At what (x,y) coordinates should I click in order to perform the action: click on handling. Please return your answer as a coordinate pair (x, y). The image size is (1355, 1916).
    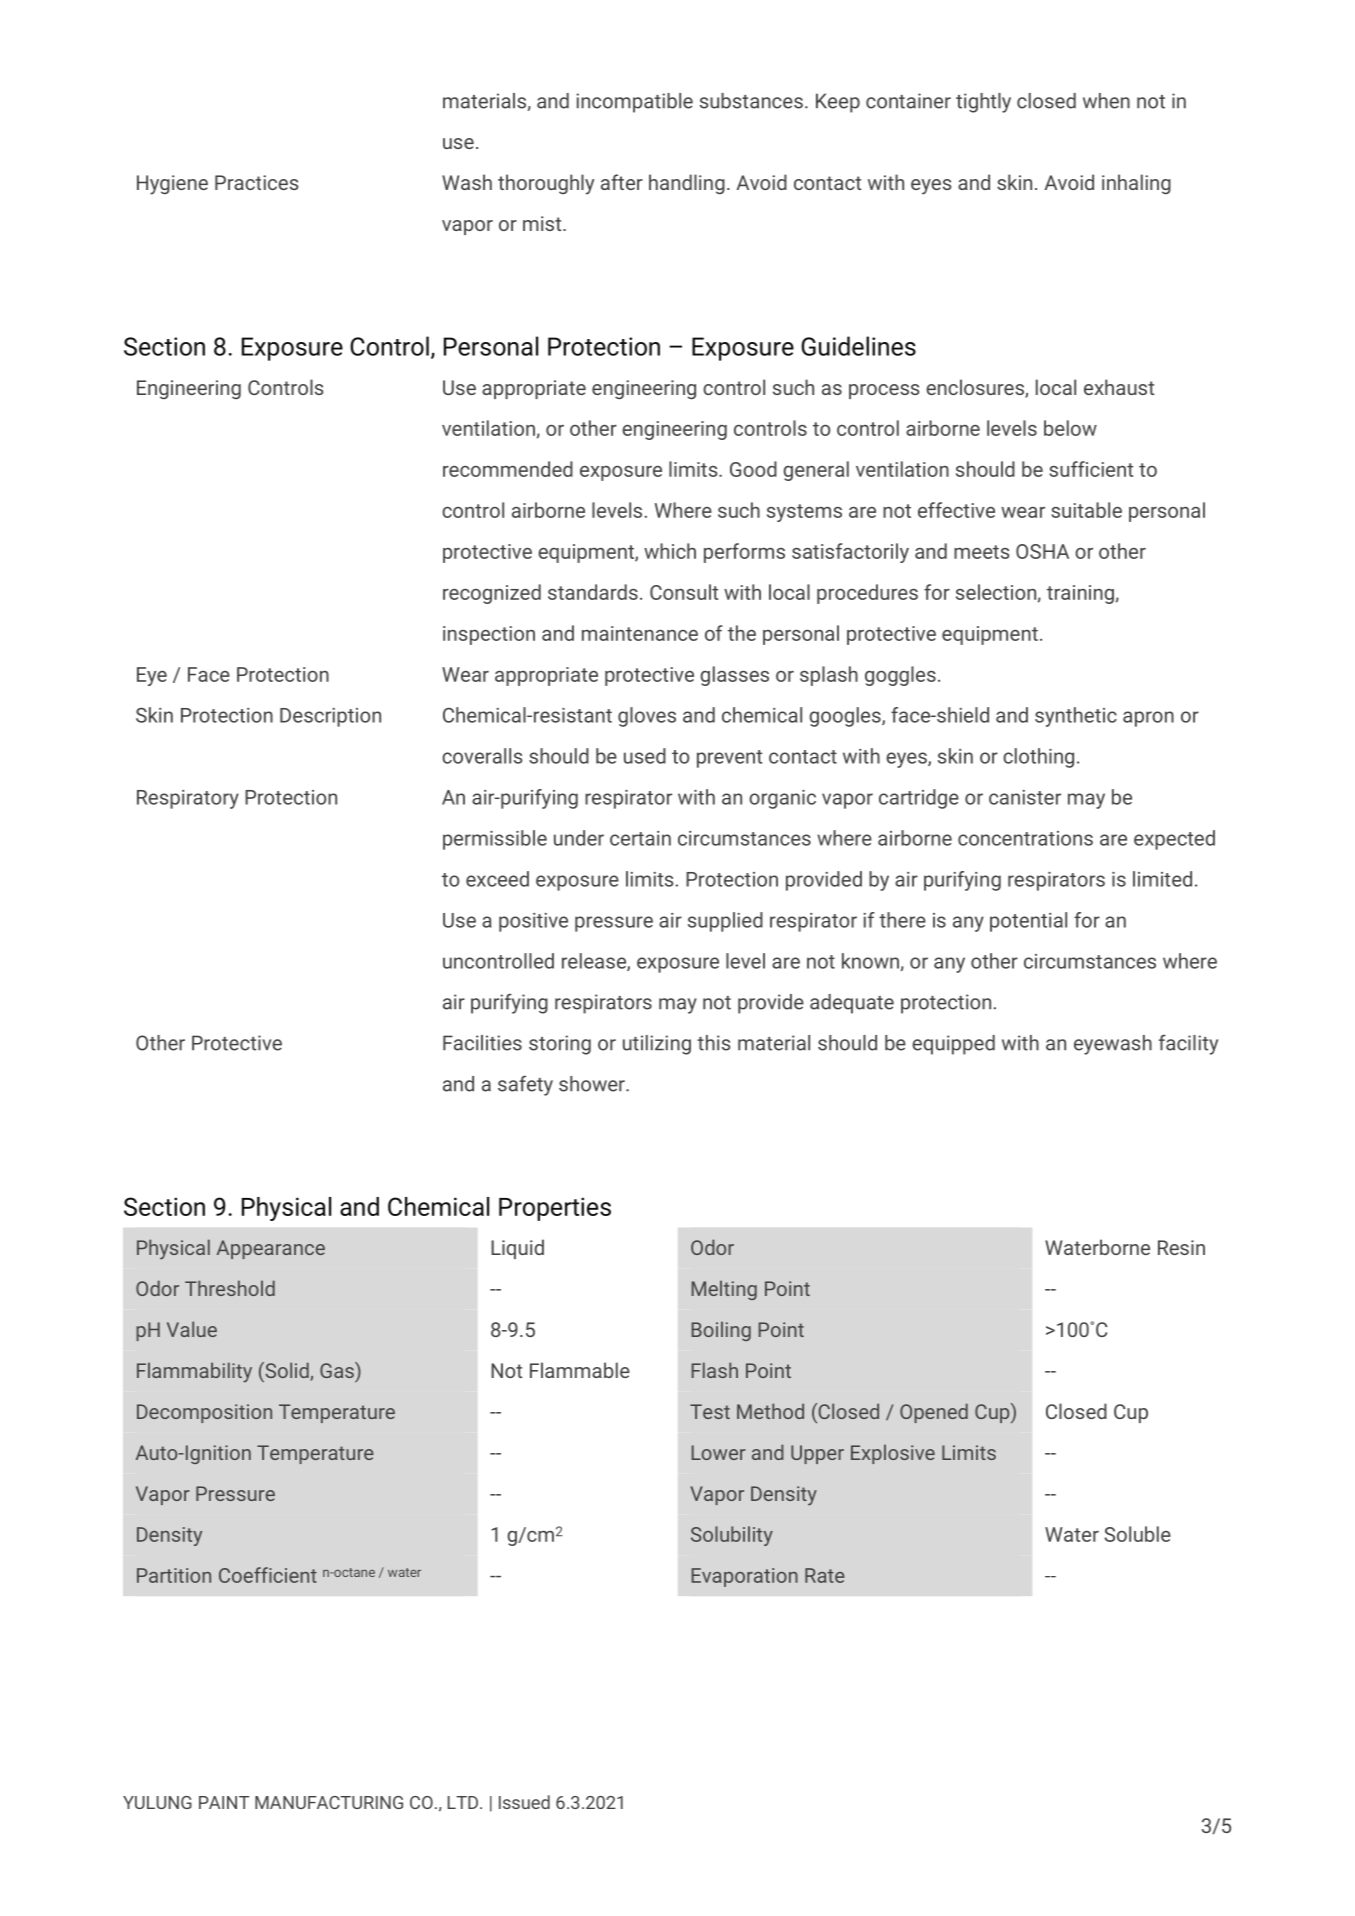
    Looking at the image, I should click on (687, 184).
